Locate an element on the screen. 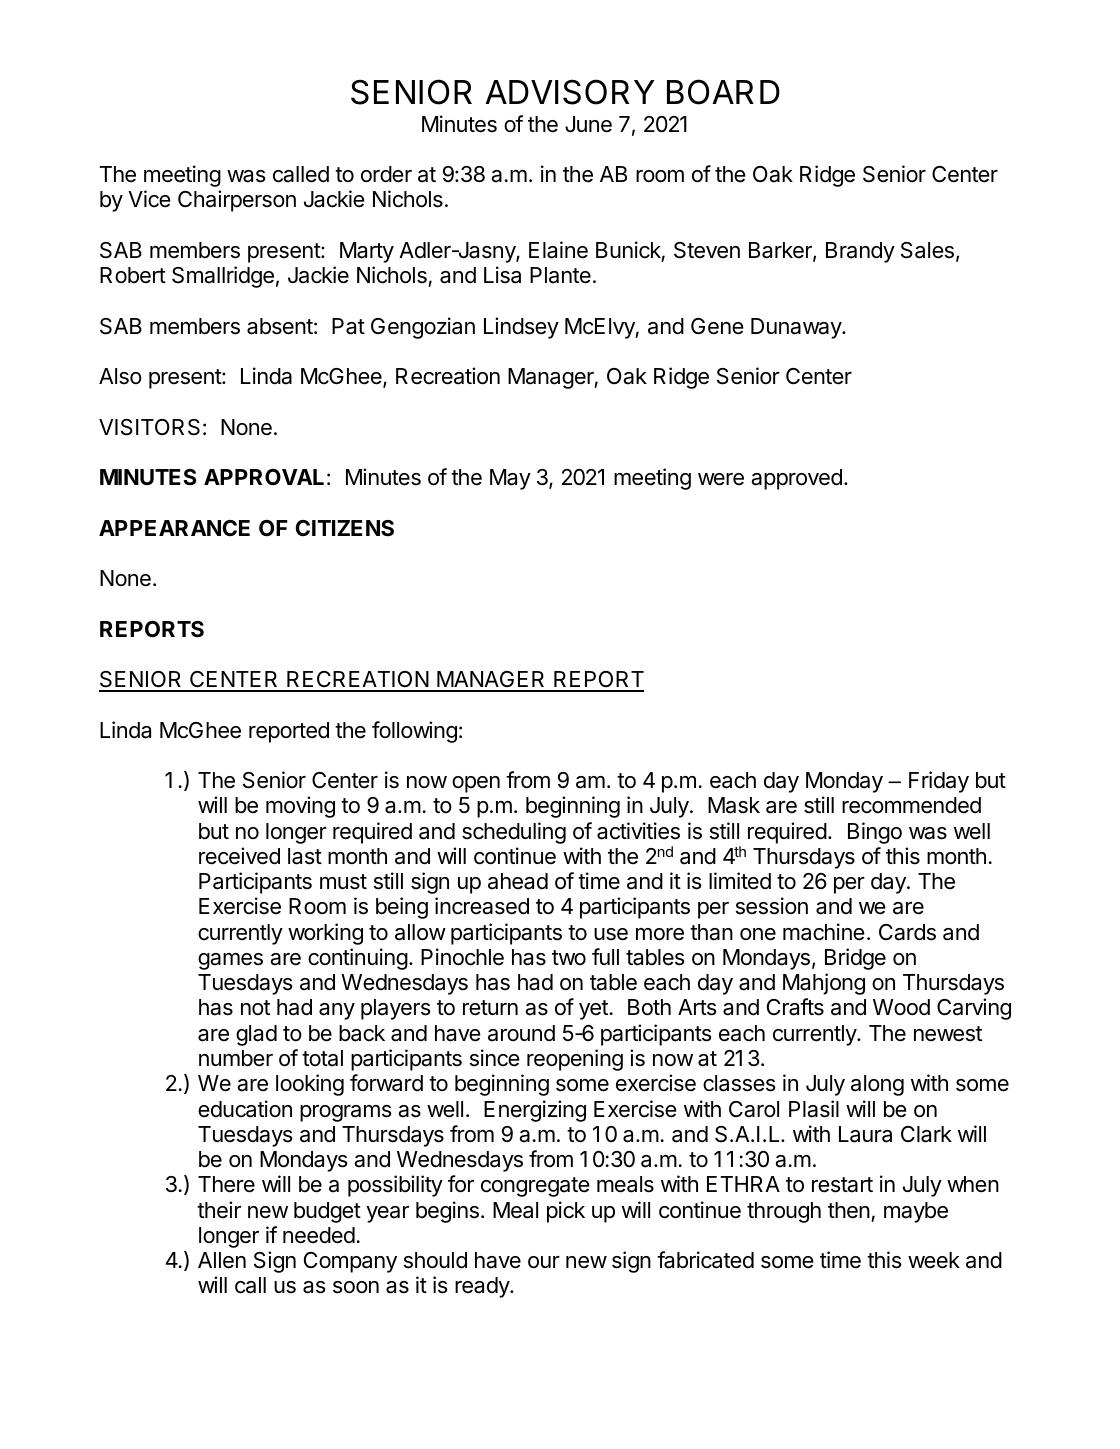 This screenshot has width=1120, height=1449. APPROVAL is located at coordinates (264, 477).
